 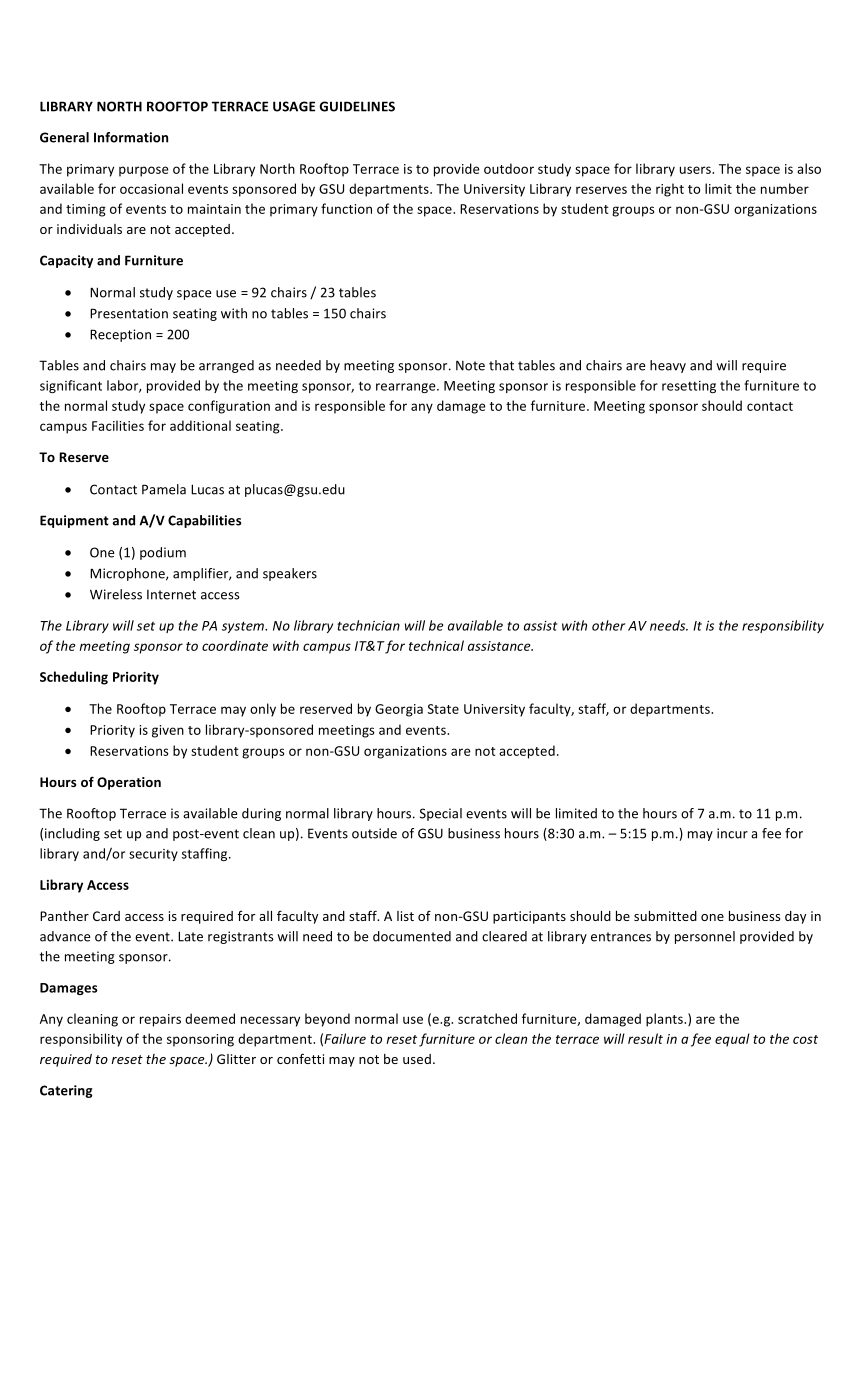 What do you see at coordinates (670, 190) in the screenshot?
I see `right` at bounding box center [670, 190].
